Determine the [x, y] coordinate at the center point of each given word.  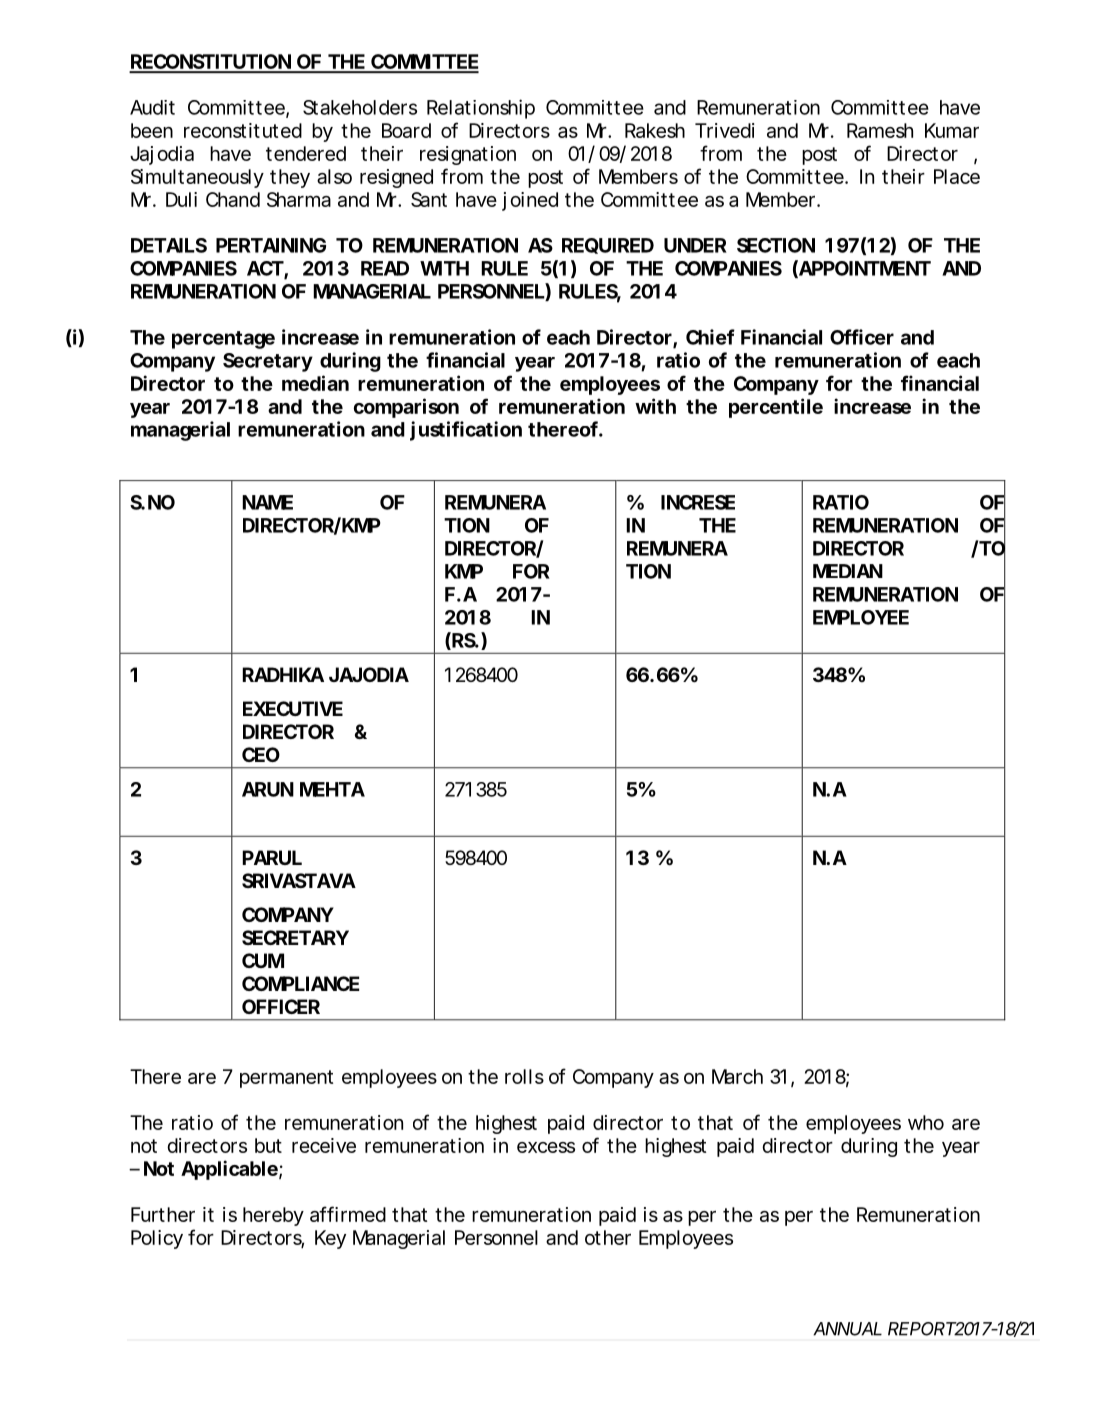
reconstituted [243, 130]
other [608, 1237]
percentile [776, 408]
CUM [263, 960]
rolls [524, 1076]
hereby [273, 1216]
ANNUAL [847, 1329]
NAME [267, 502]
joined [530, 201]
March [737, 1076]
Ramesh [880, 130]
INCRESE [698, 502]
